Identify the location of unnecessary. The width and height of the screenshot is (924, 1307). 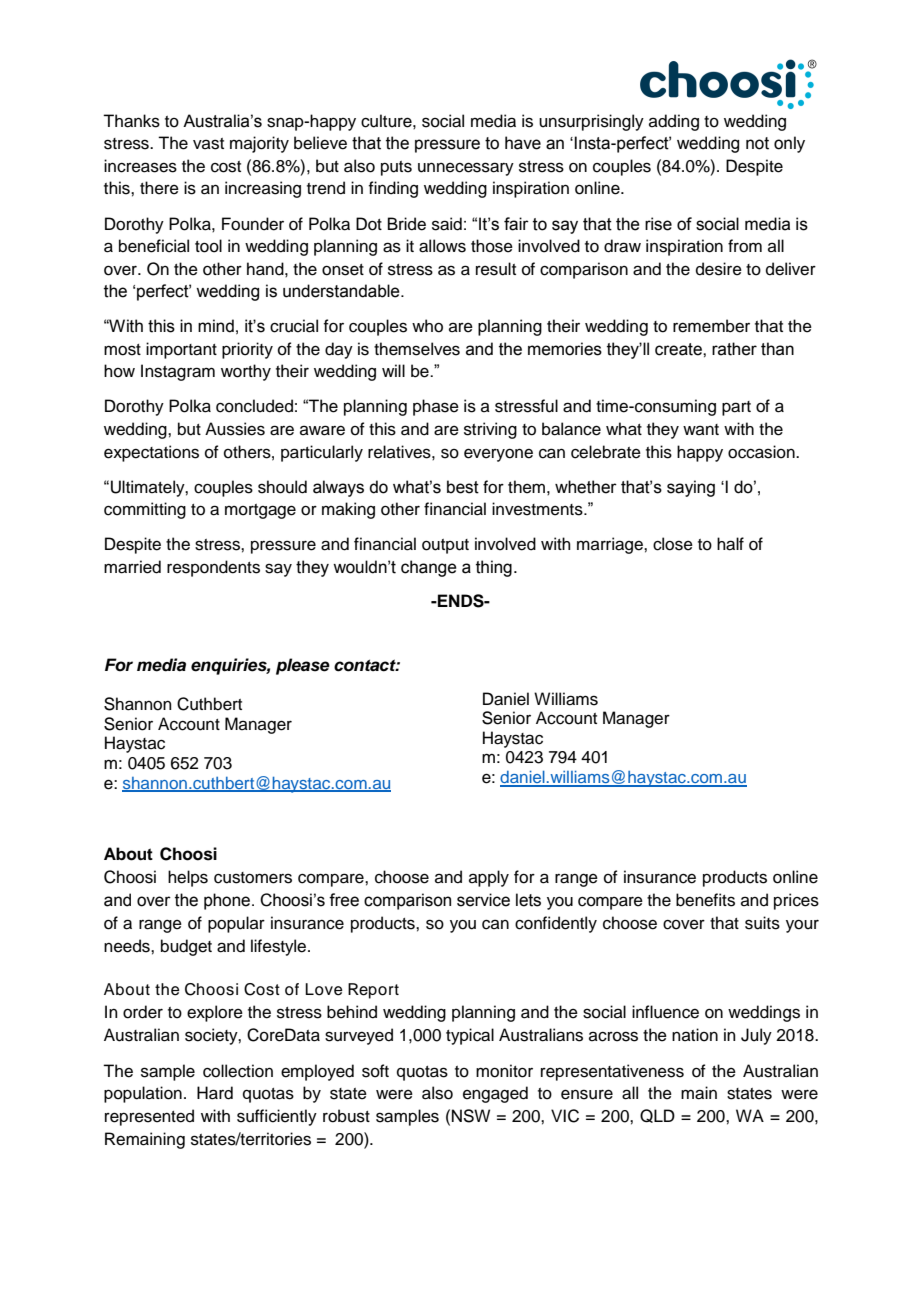
(466, 169).
